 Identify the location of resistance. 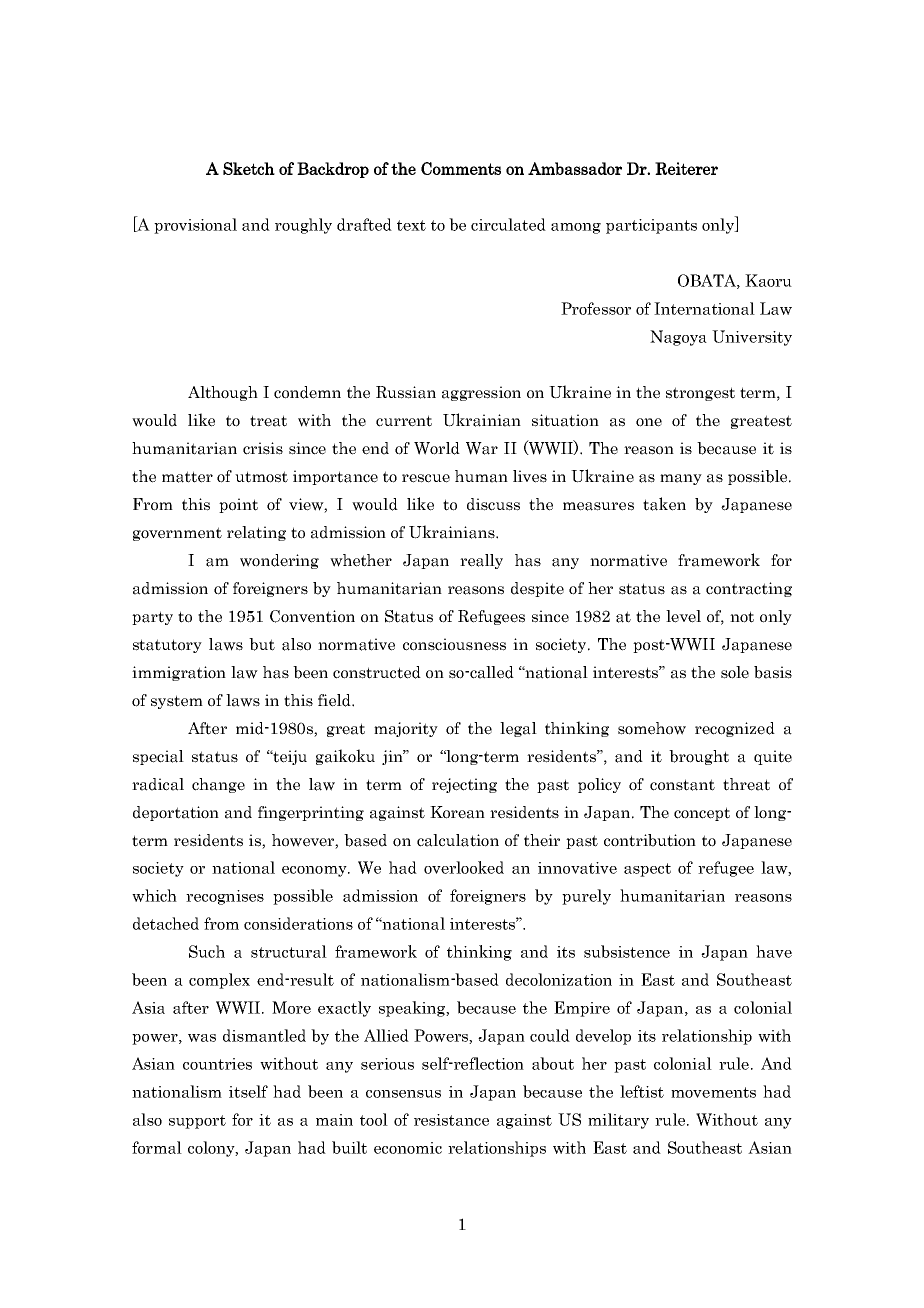
(451, 1120).
